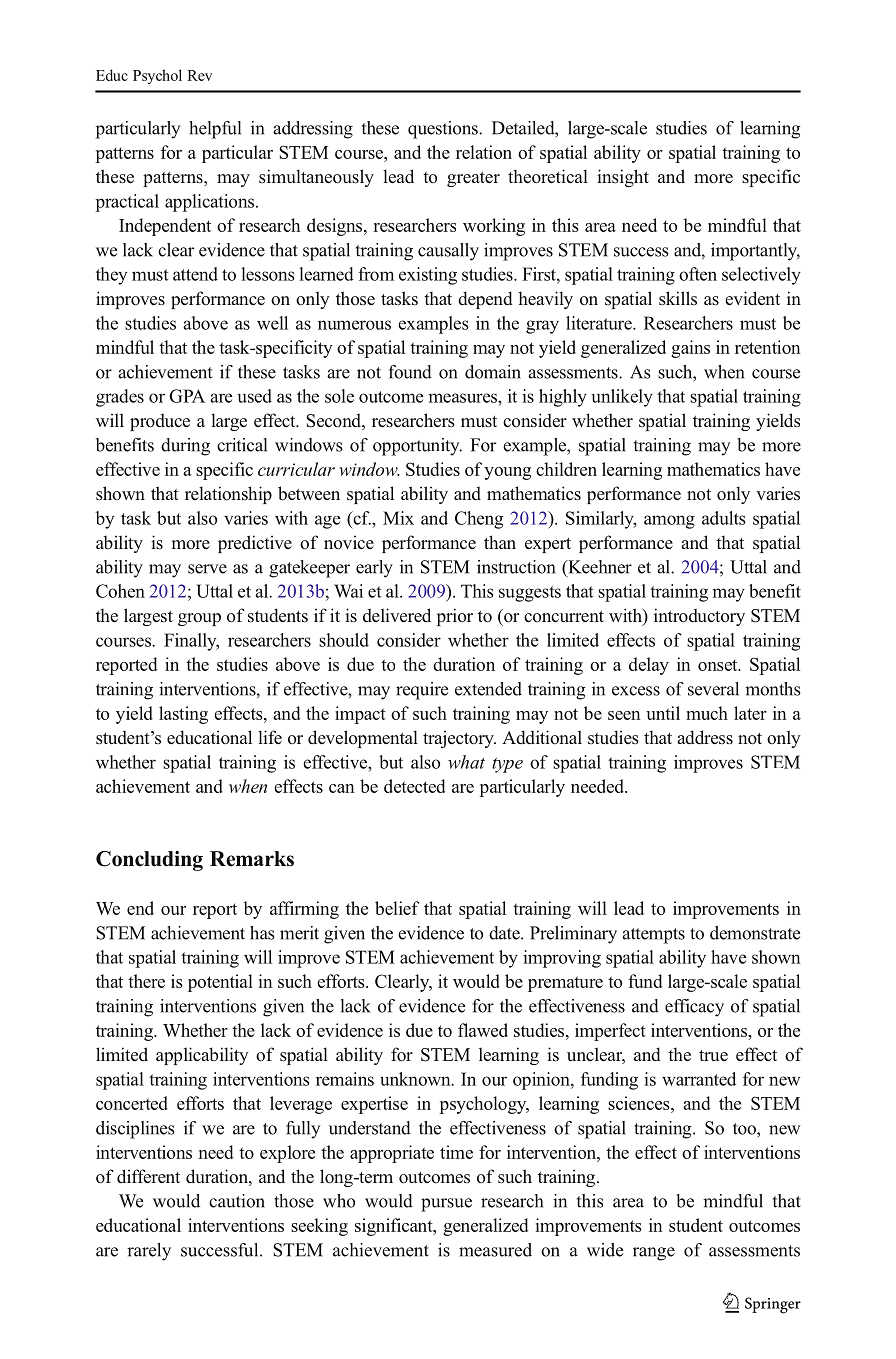 The width and height of the screenshot is (896, 1359). What do you see at coordinates (417, 447) in the screenshot?
I see `opportunity` at bounding box center [417, 447].
